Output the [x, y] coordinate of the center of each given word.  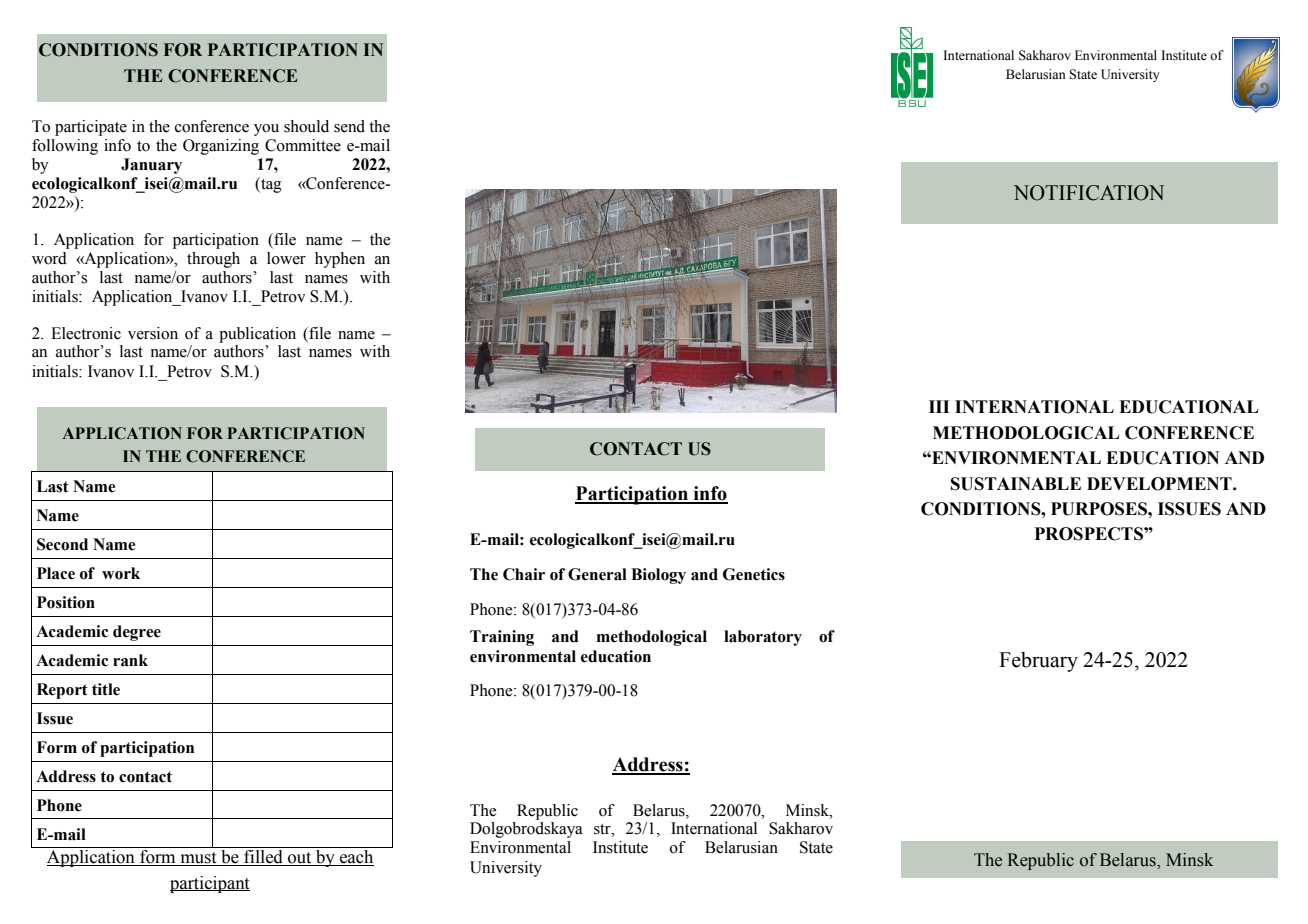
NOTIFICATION [1088, 193]
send [349, 126]
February [1038, 661]
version [153, 333]
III [939, 406]
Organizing [221, 147]
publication [257, 335]
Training [502, 638]
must [198, 859]
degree [137, 633]
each [356, 858]
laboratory [763, 638]
